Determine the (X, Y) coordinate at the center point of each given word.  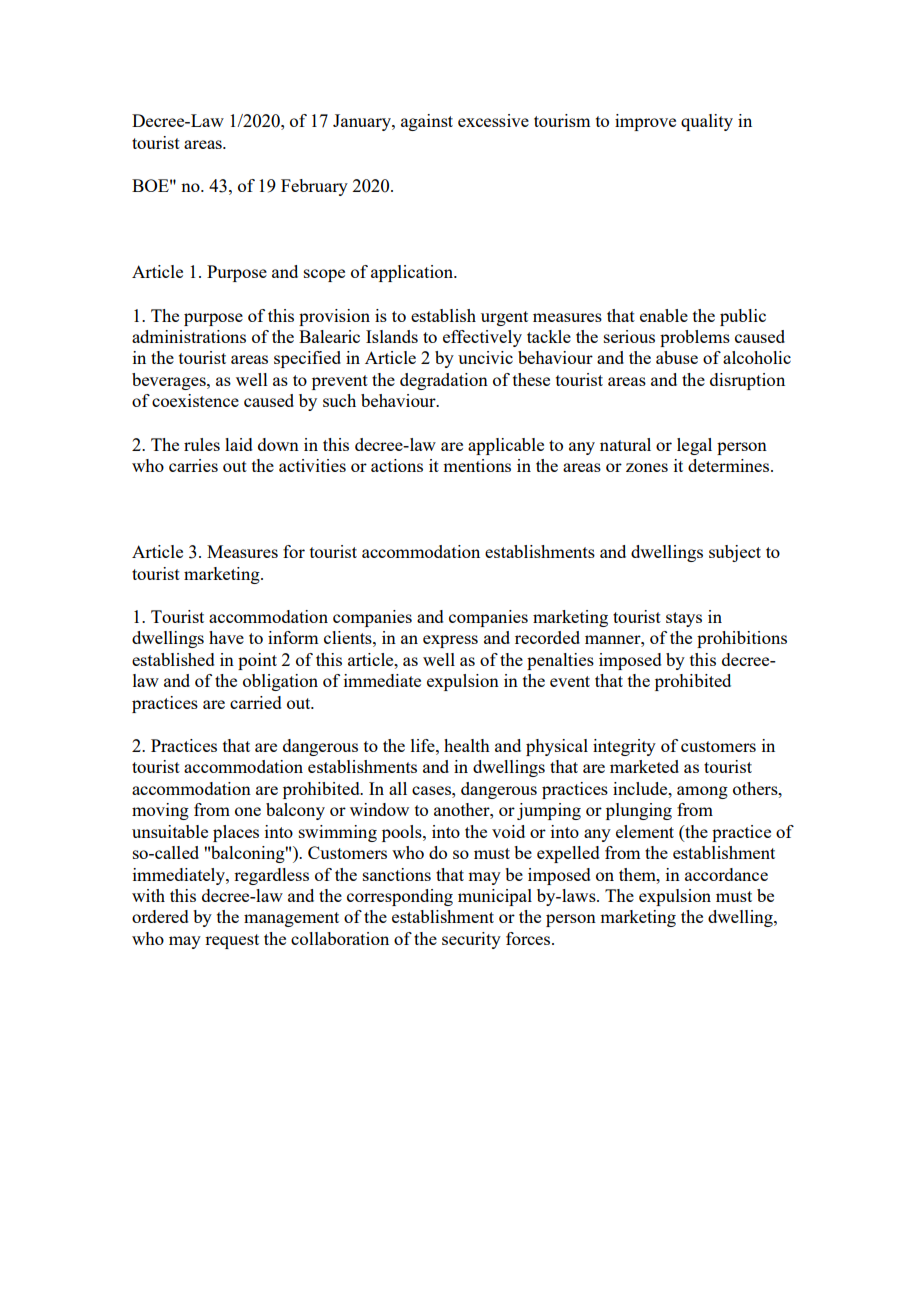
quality (707, 122)
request (232, 941)
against (427, 122)
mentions (477, 465)
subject (735, 553)
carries (193, 465)
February (314, 187)
